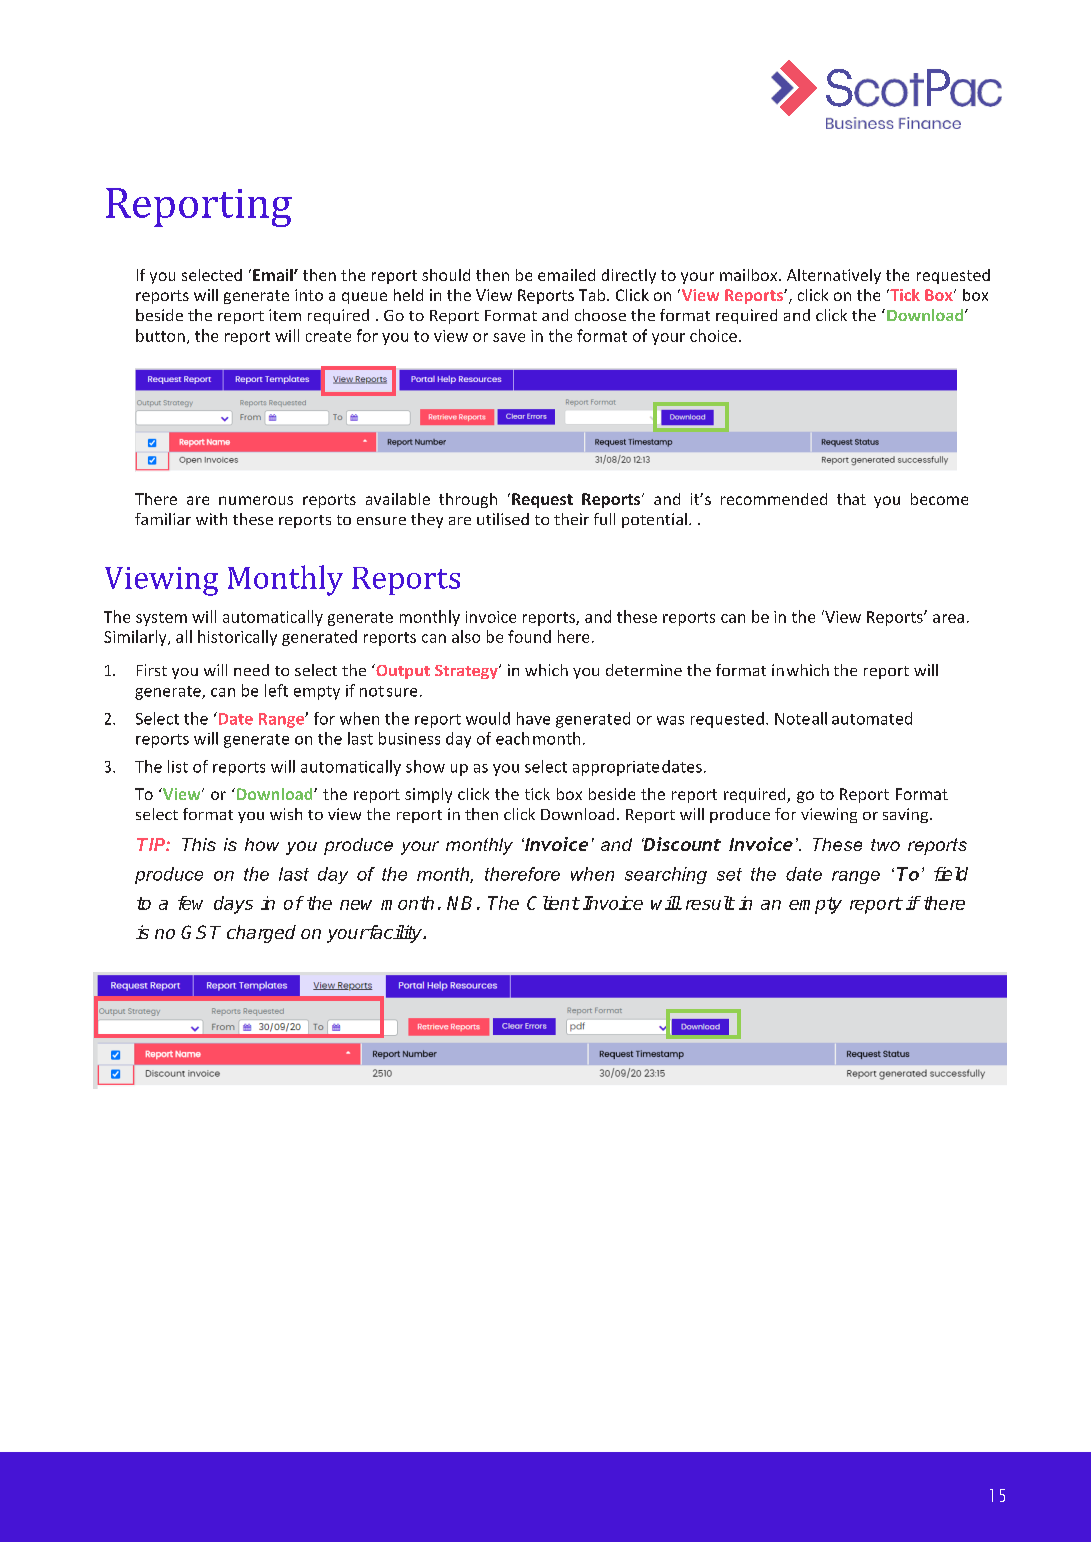 This screenshot has height=1542, width=1091. I want to click on found, so click(529, 636).
